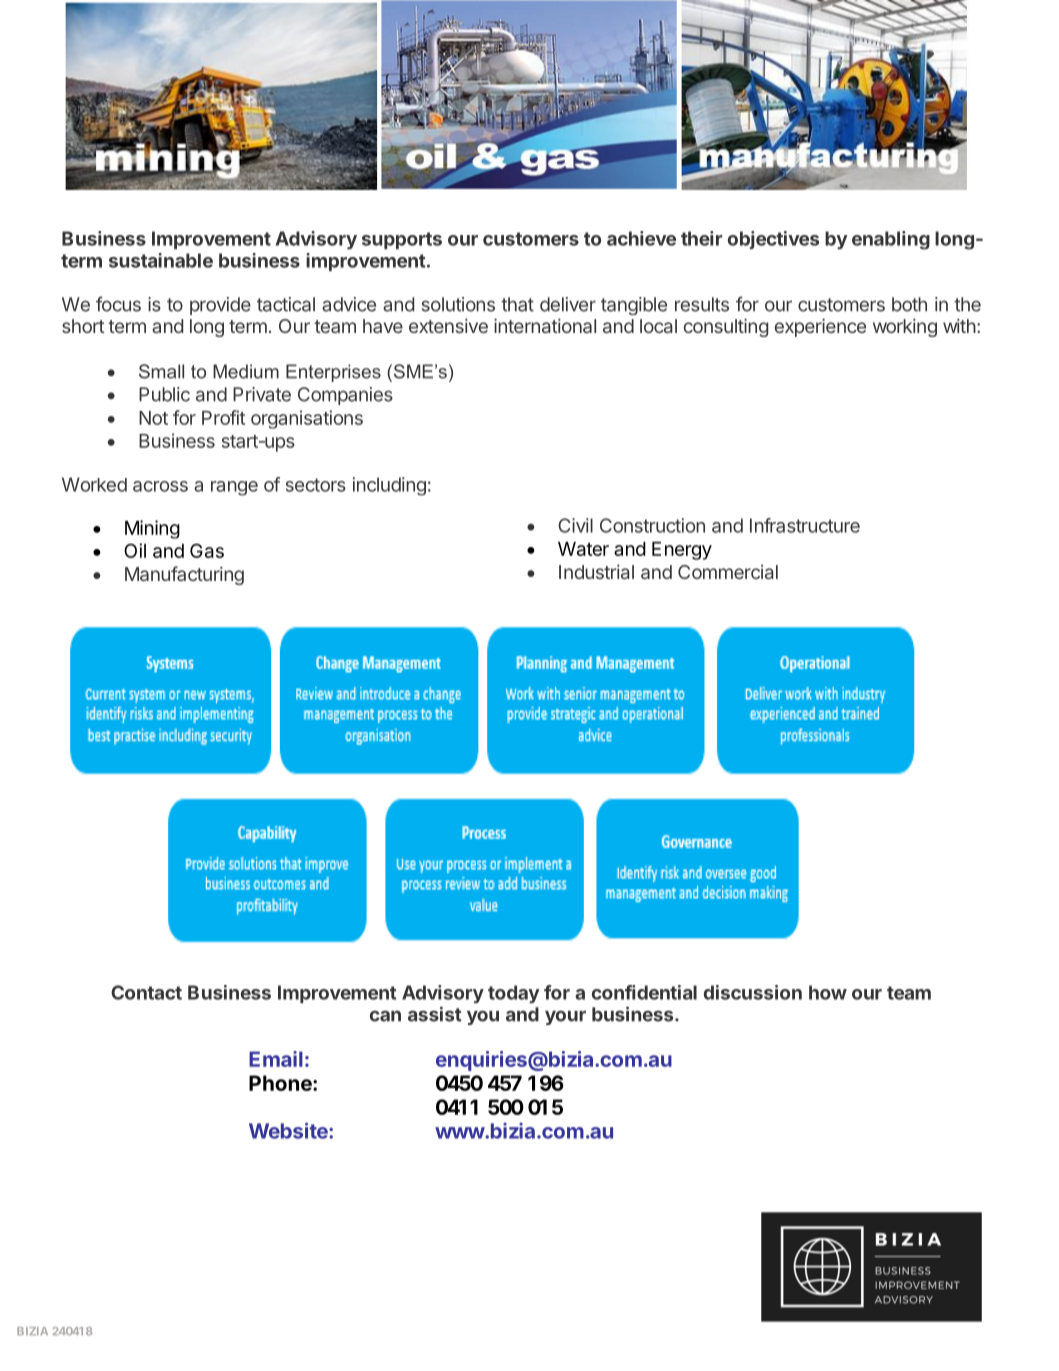  I want to click on that, so click(517, 304).
